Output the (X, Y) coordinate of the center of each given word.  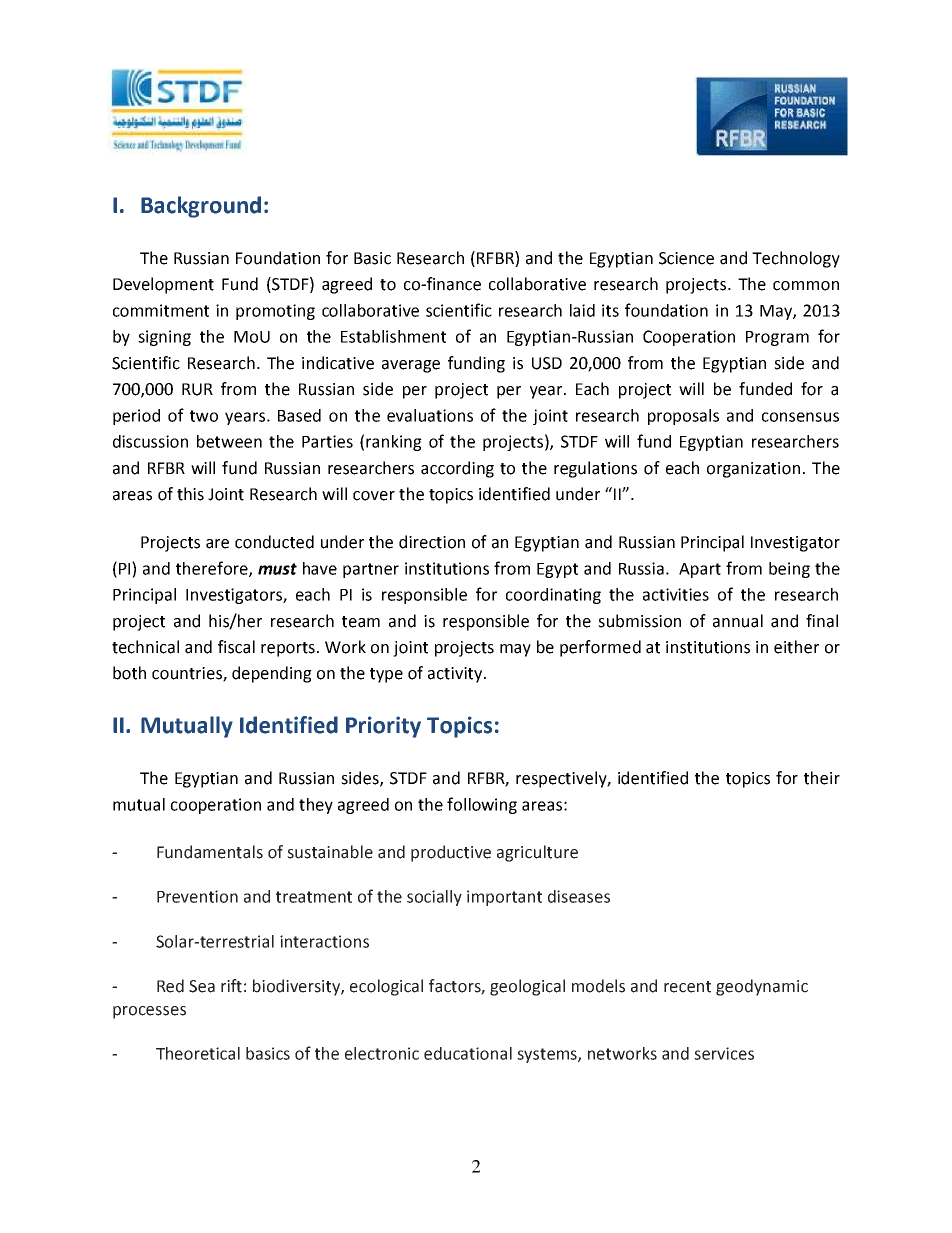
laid (582, 310)
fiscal (236, 647)
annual (738, 621)
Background (201, 207)
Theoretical (198, 1053)
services (724, 1053)
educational (468, 1053)
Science (686, 258)
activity (456, 675)
